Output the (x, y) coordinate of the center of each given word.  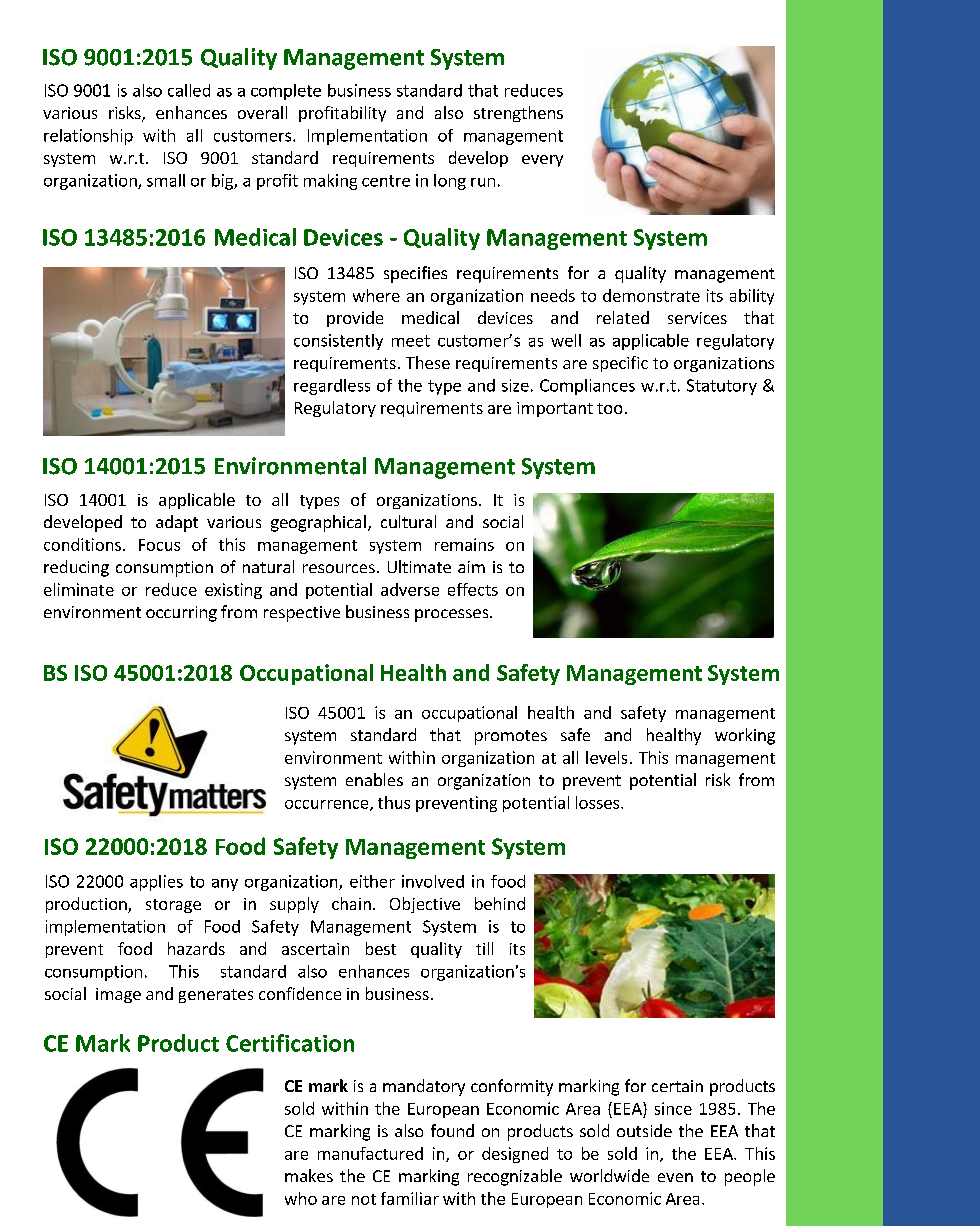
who (301, 1198)
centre (386, 181)
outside (644, 1130)
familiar (410, 1198)
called (189, 90)
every (542, 161)
